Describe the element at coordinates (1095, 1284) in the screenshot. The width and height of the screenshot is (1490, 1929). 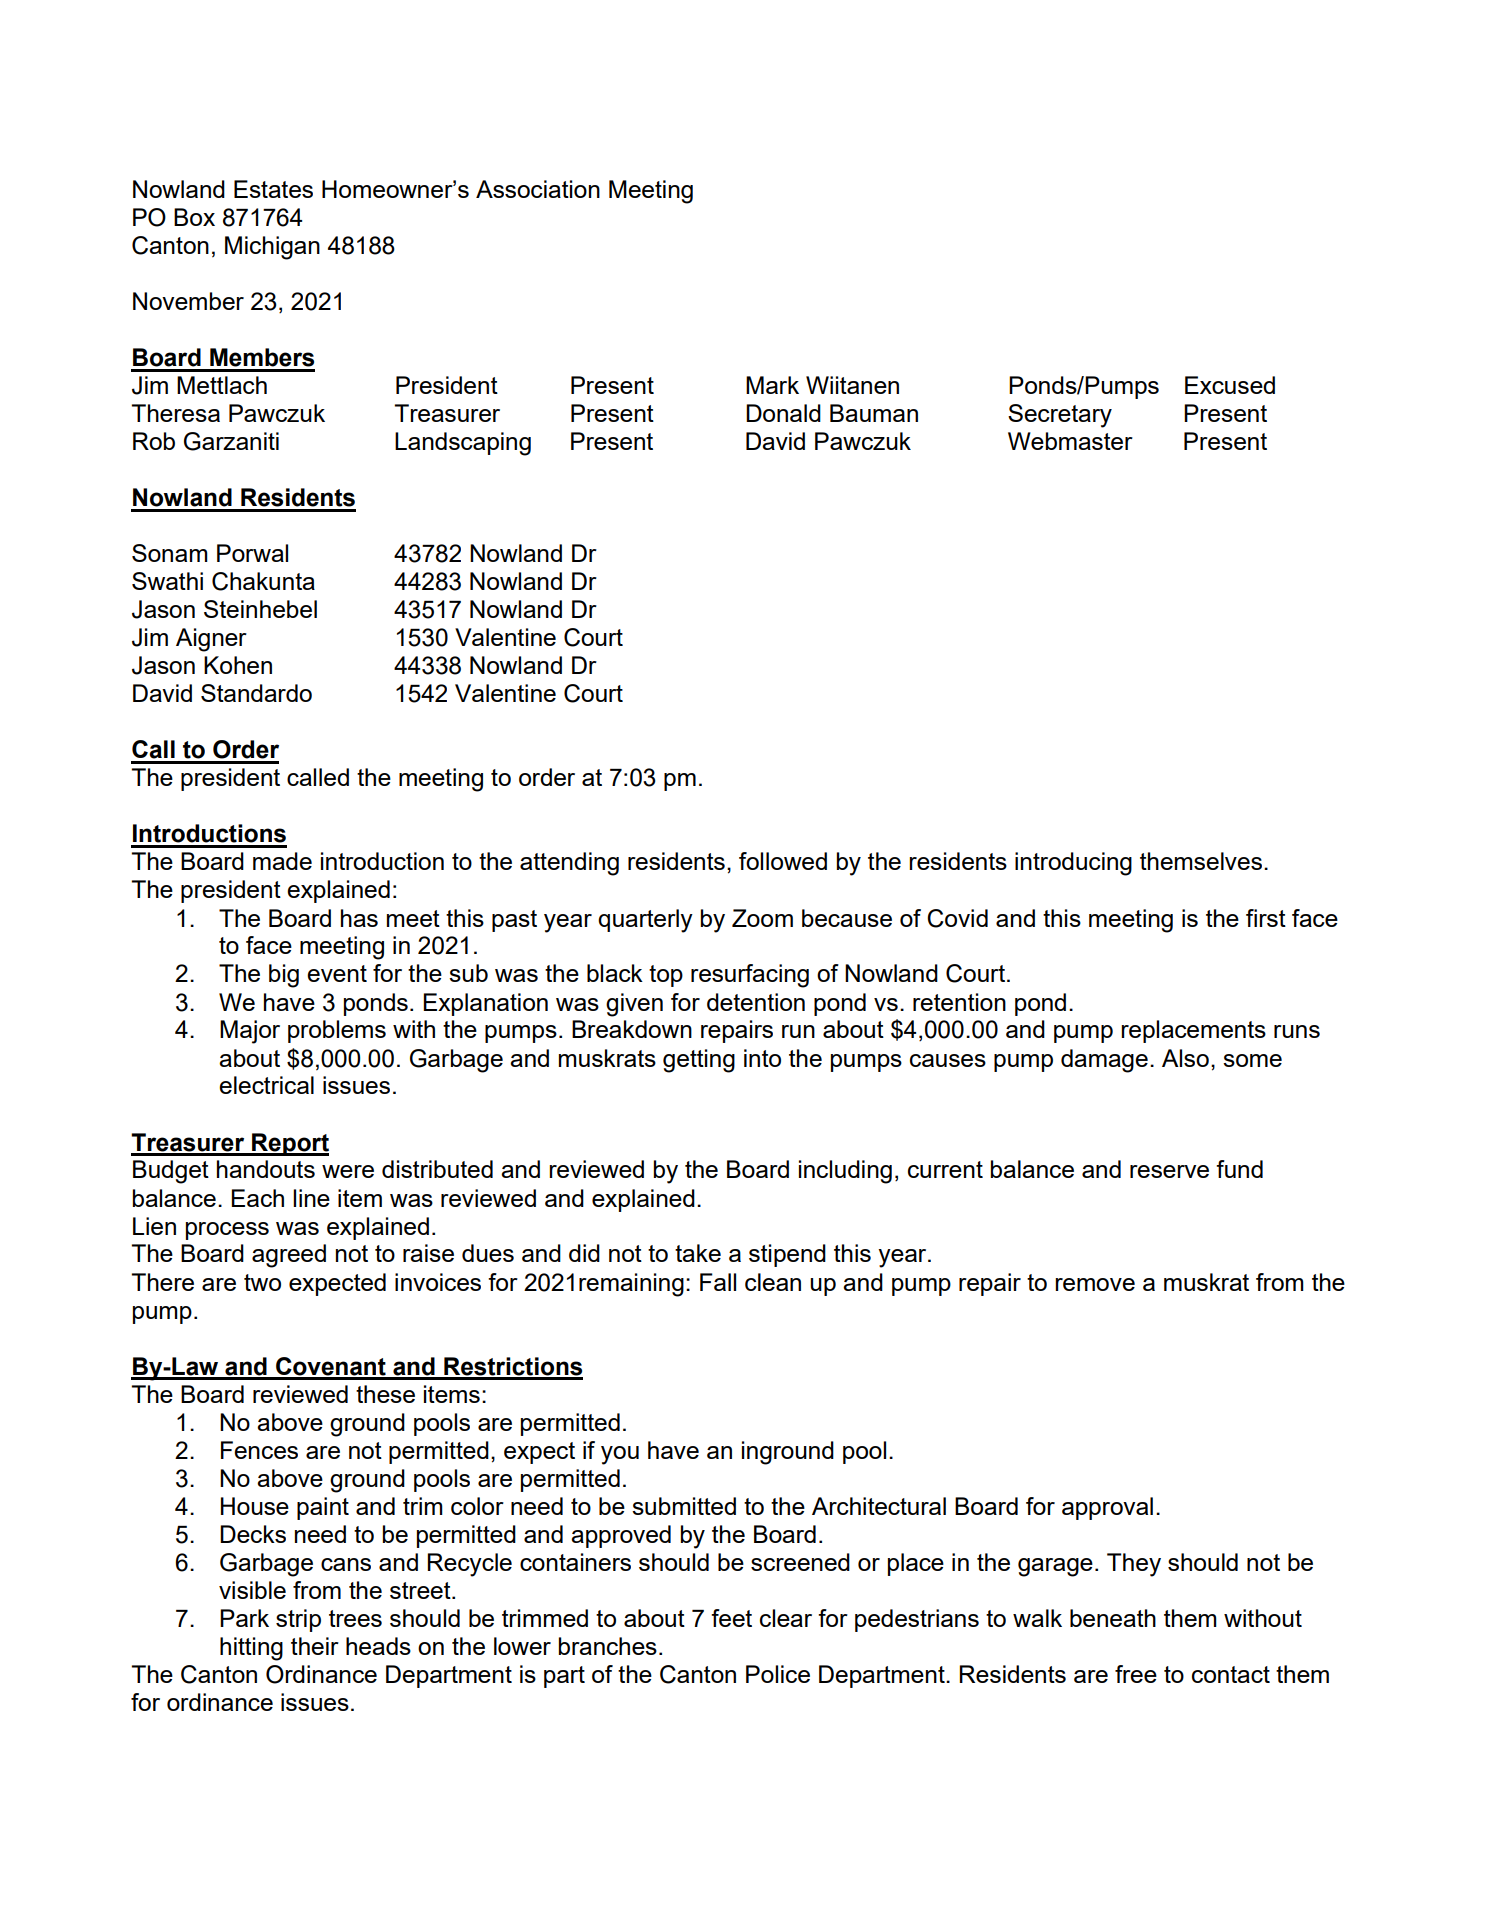
I see `remove` at that location.
